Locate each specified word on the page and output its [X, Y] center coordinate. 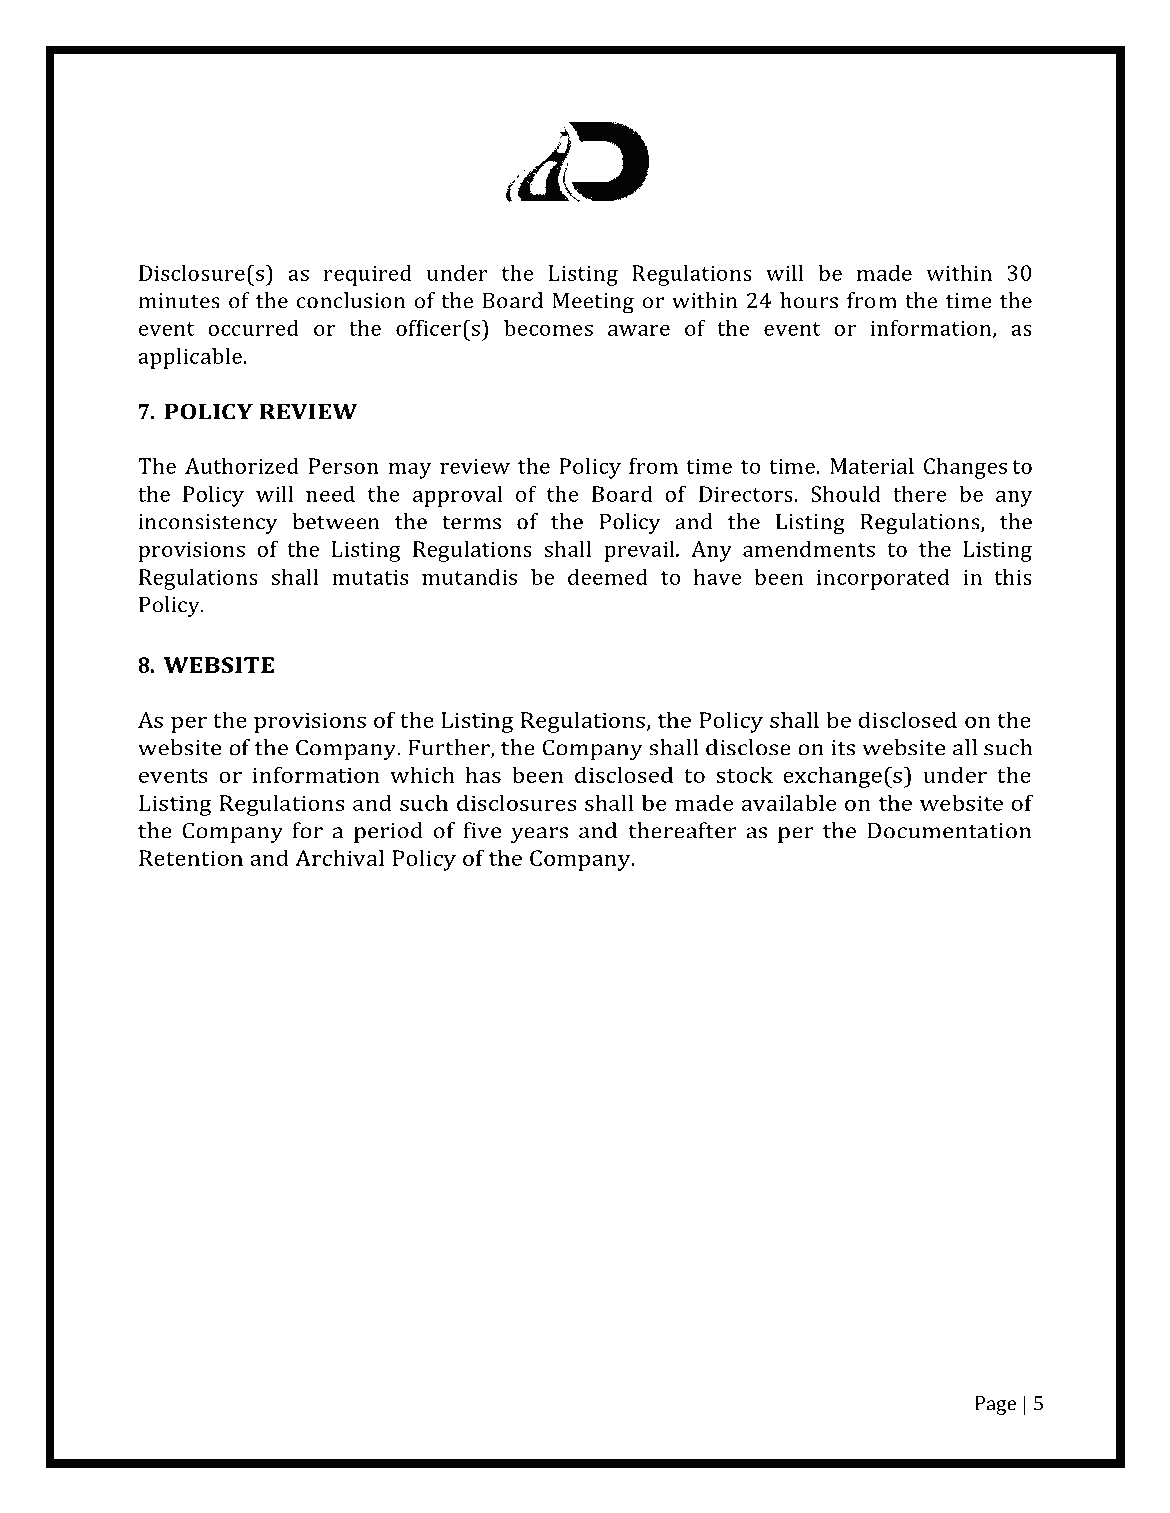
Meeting [593, 303]
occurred [253, 327]
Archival [339, 857]
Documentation [949, 831]
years [539, 835]
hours [809, 300]
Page [995, 1405]
